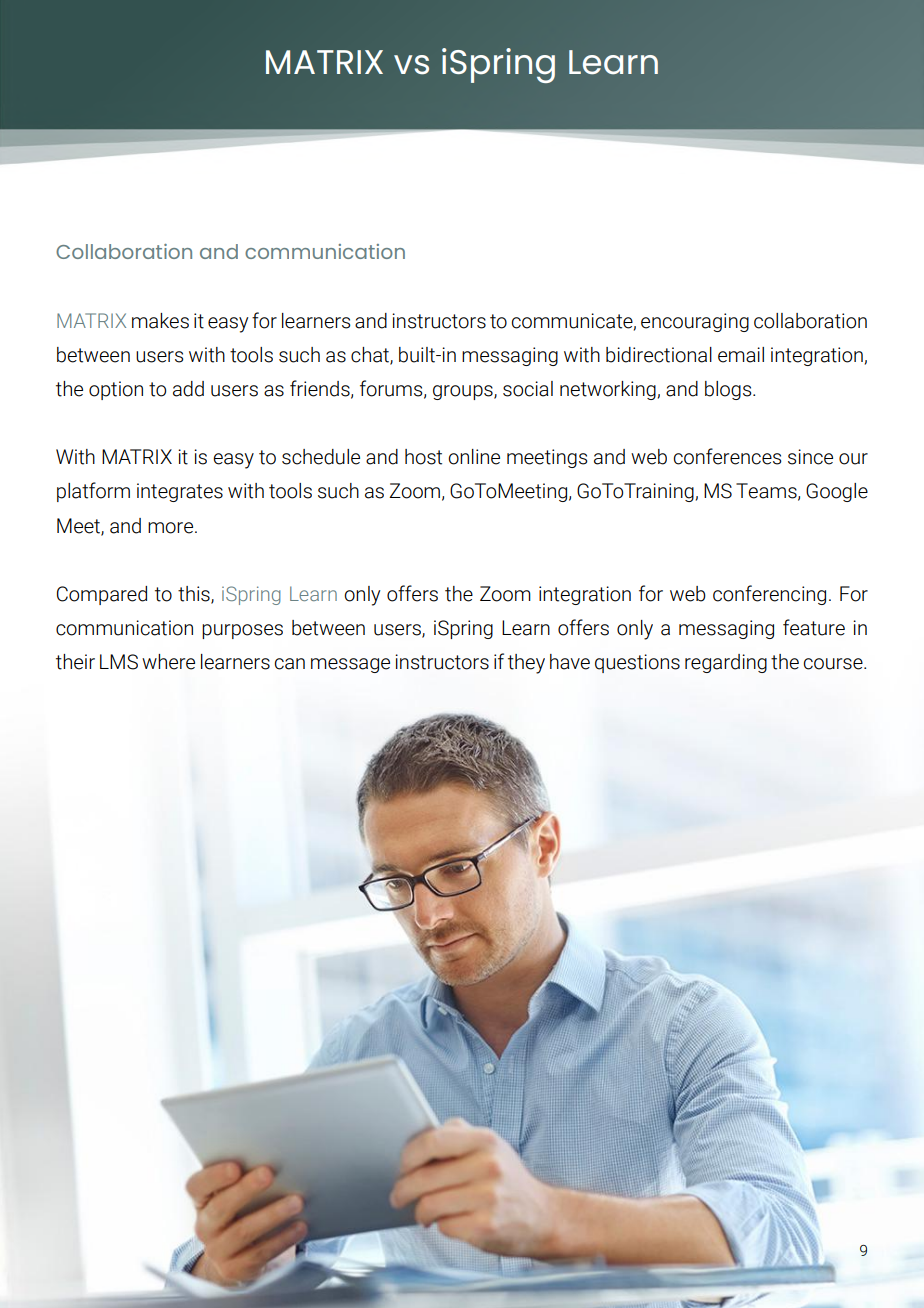 This screenshot has width=924, height=1308. I want to click on encouraging, so click(695, 322).
